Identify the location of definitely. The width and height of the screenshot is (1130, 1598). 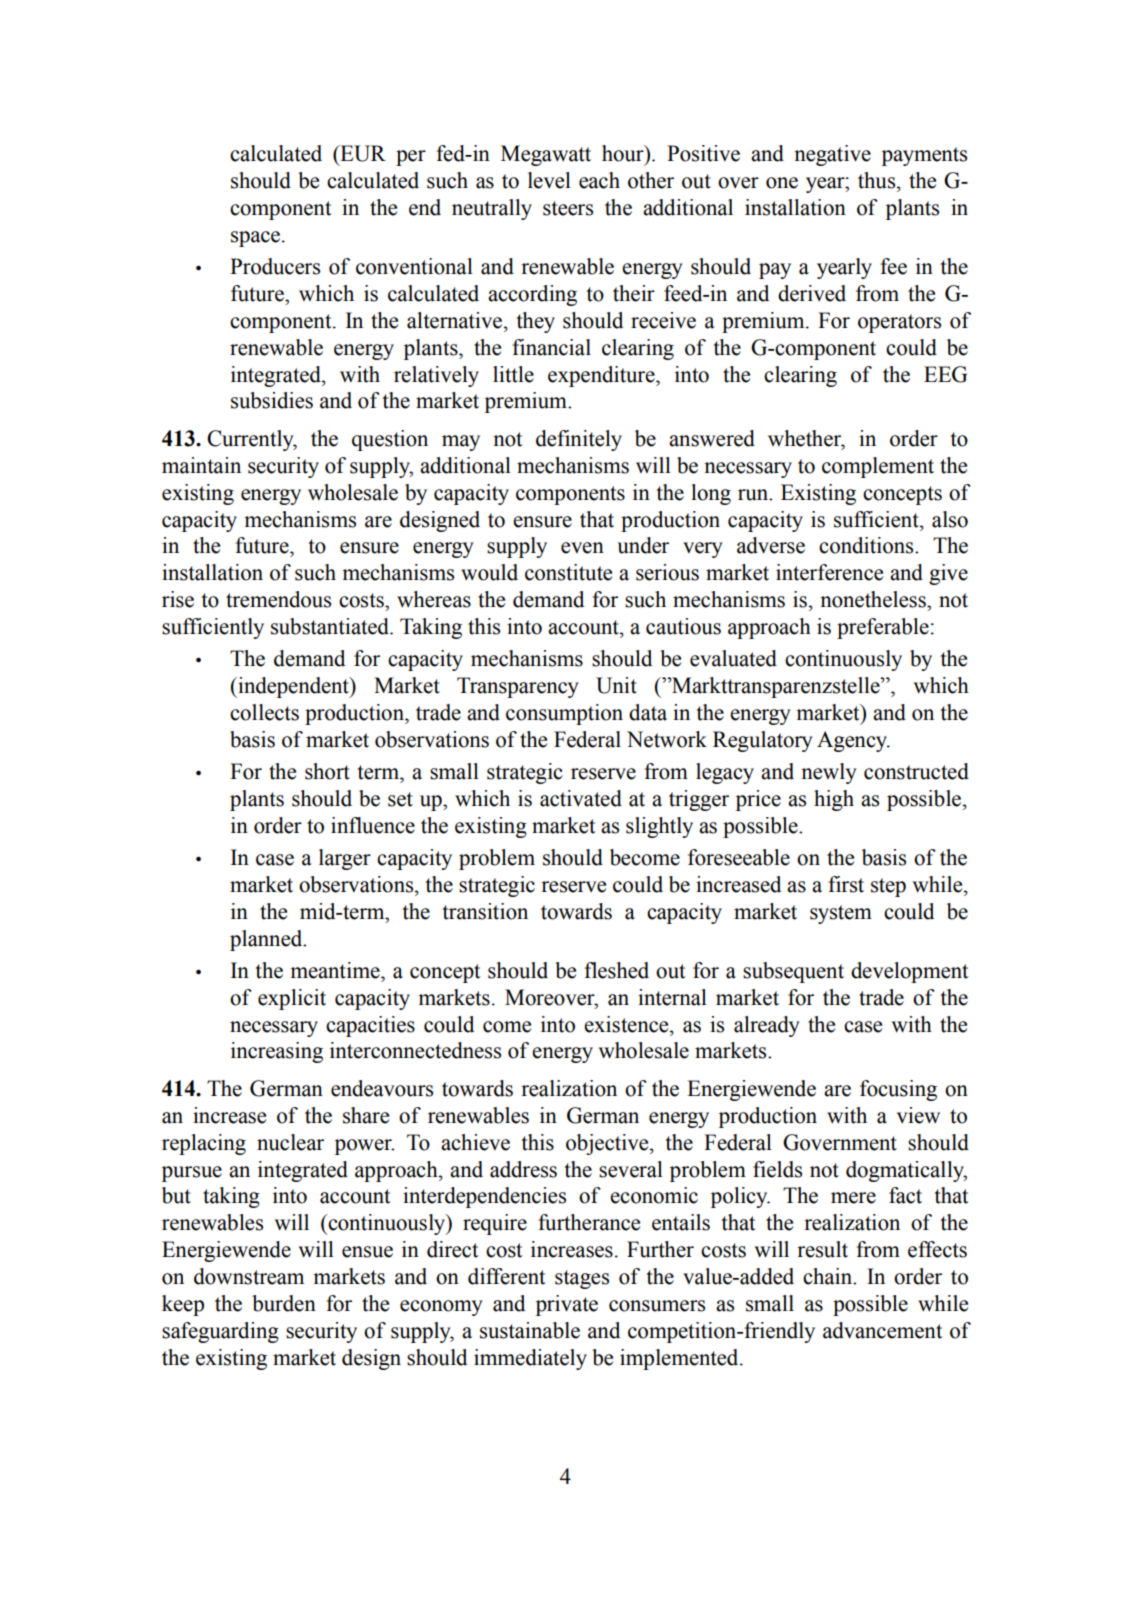
(579, 440).
